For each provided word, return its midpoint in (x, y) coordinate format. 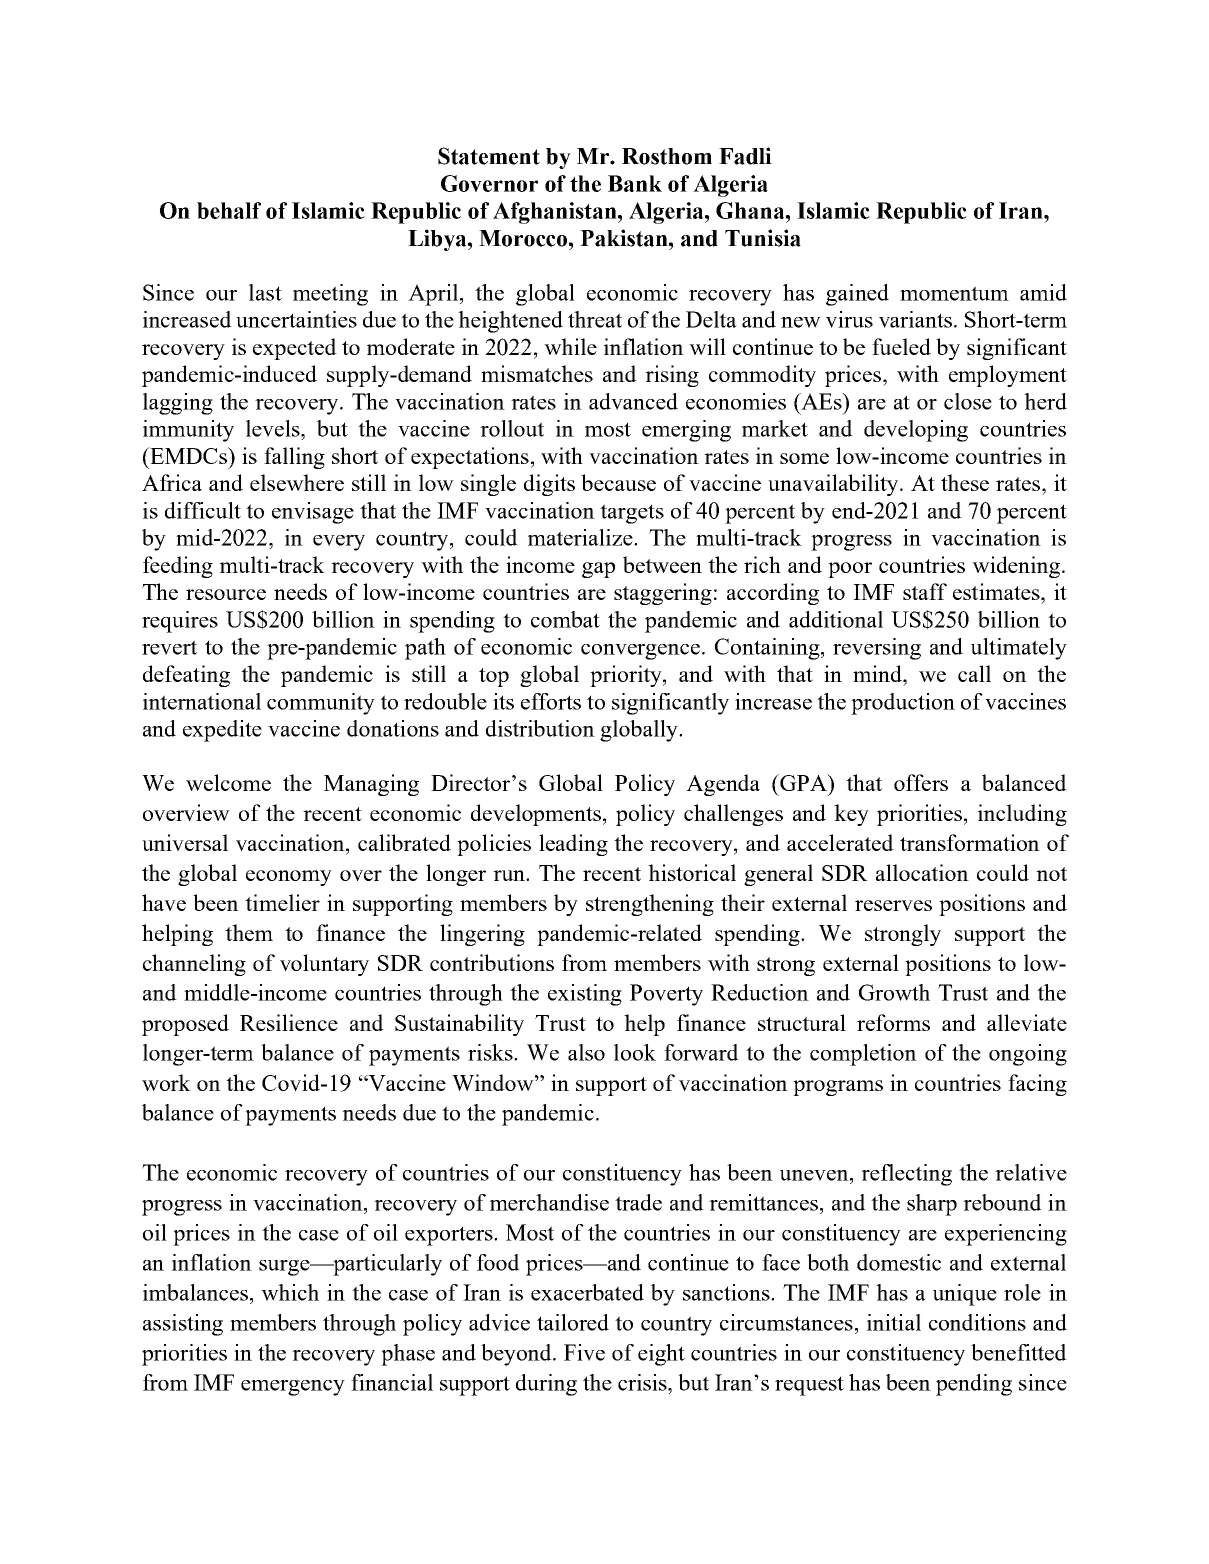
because (618, 482)
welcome (228, 782)
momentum (954, 293)
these (965, 482)
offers (921, 782)
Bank (635, 183)
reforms (893, 1022)
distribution (540, 728)
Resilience (289, 1022)
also (586, 1052)
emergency (293, 1388)
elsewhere (297, 482)
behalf (229, 210)
